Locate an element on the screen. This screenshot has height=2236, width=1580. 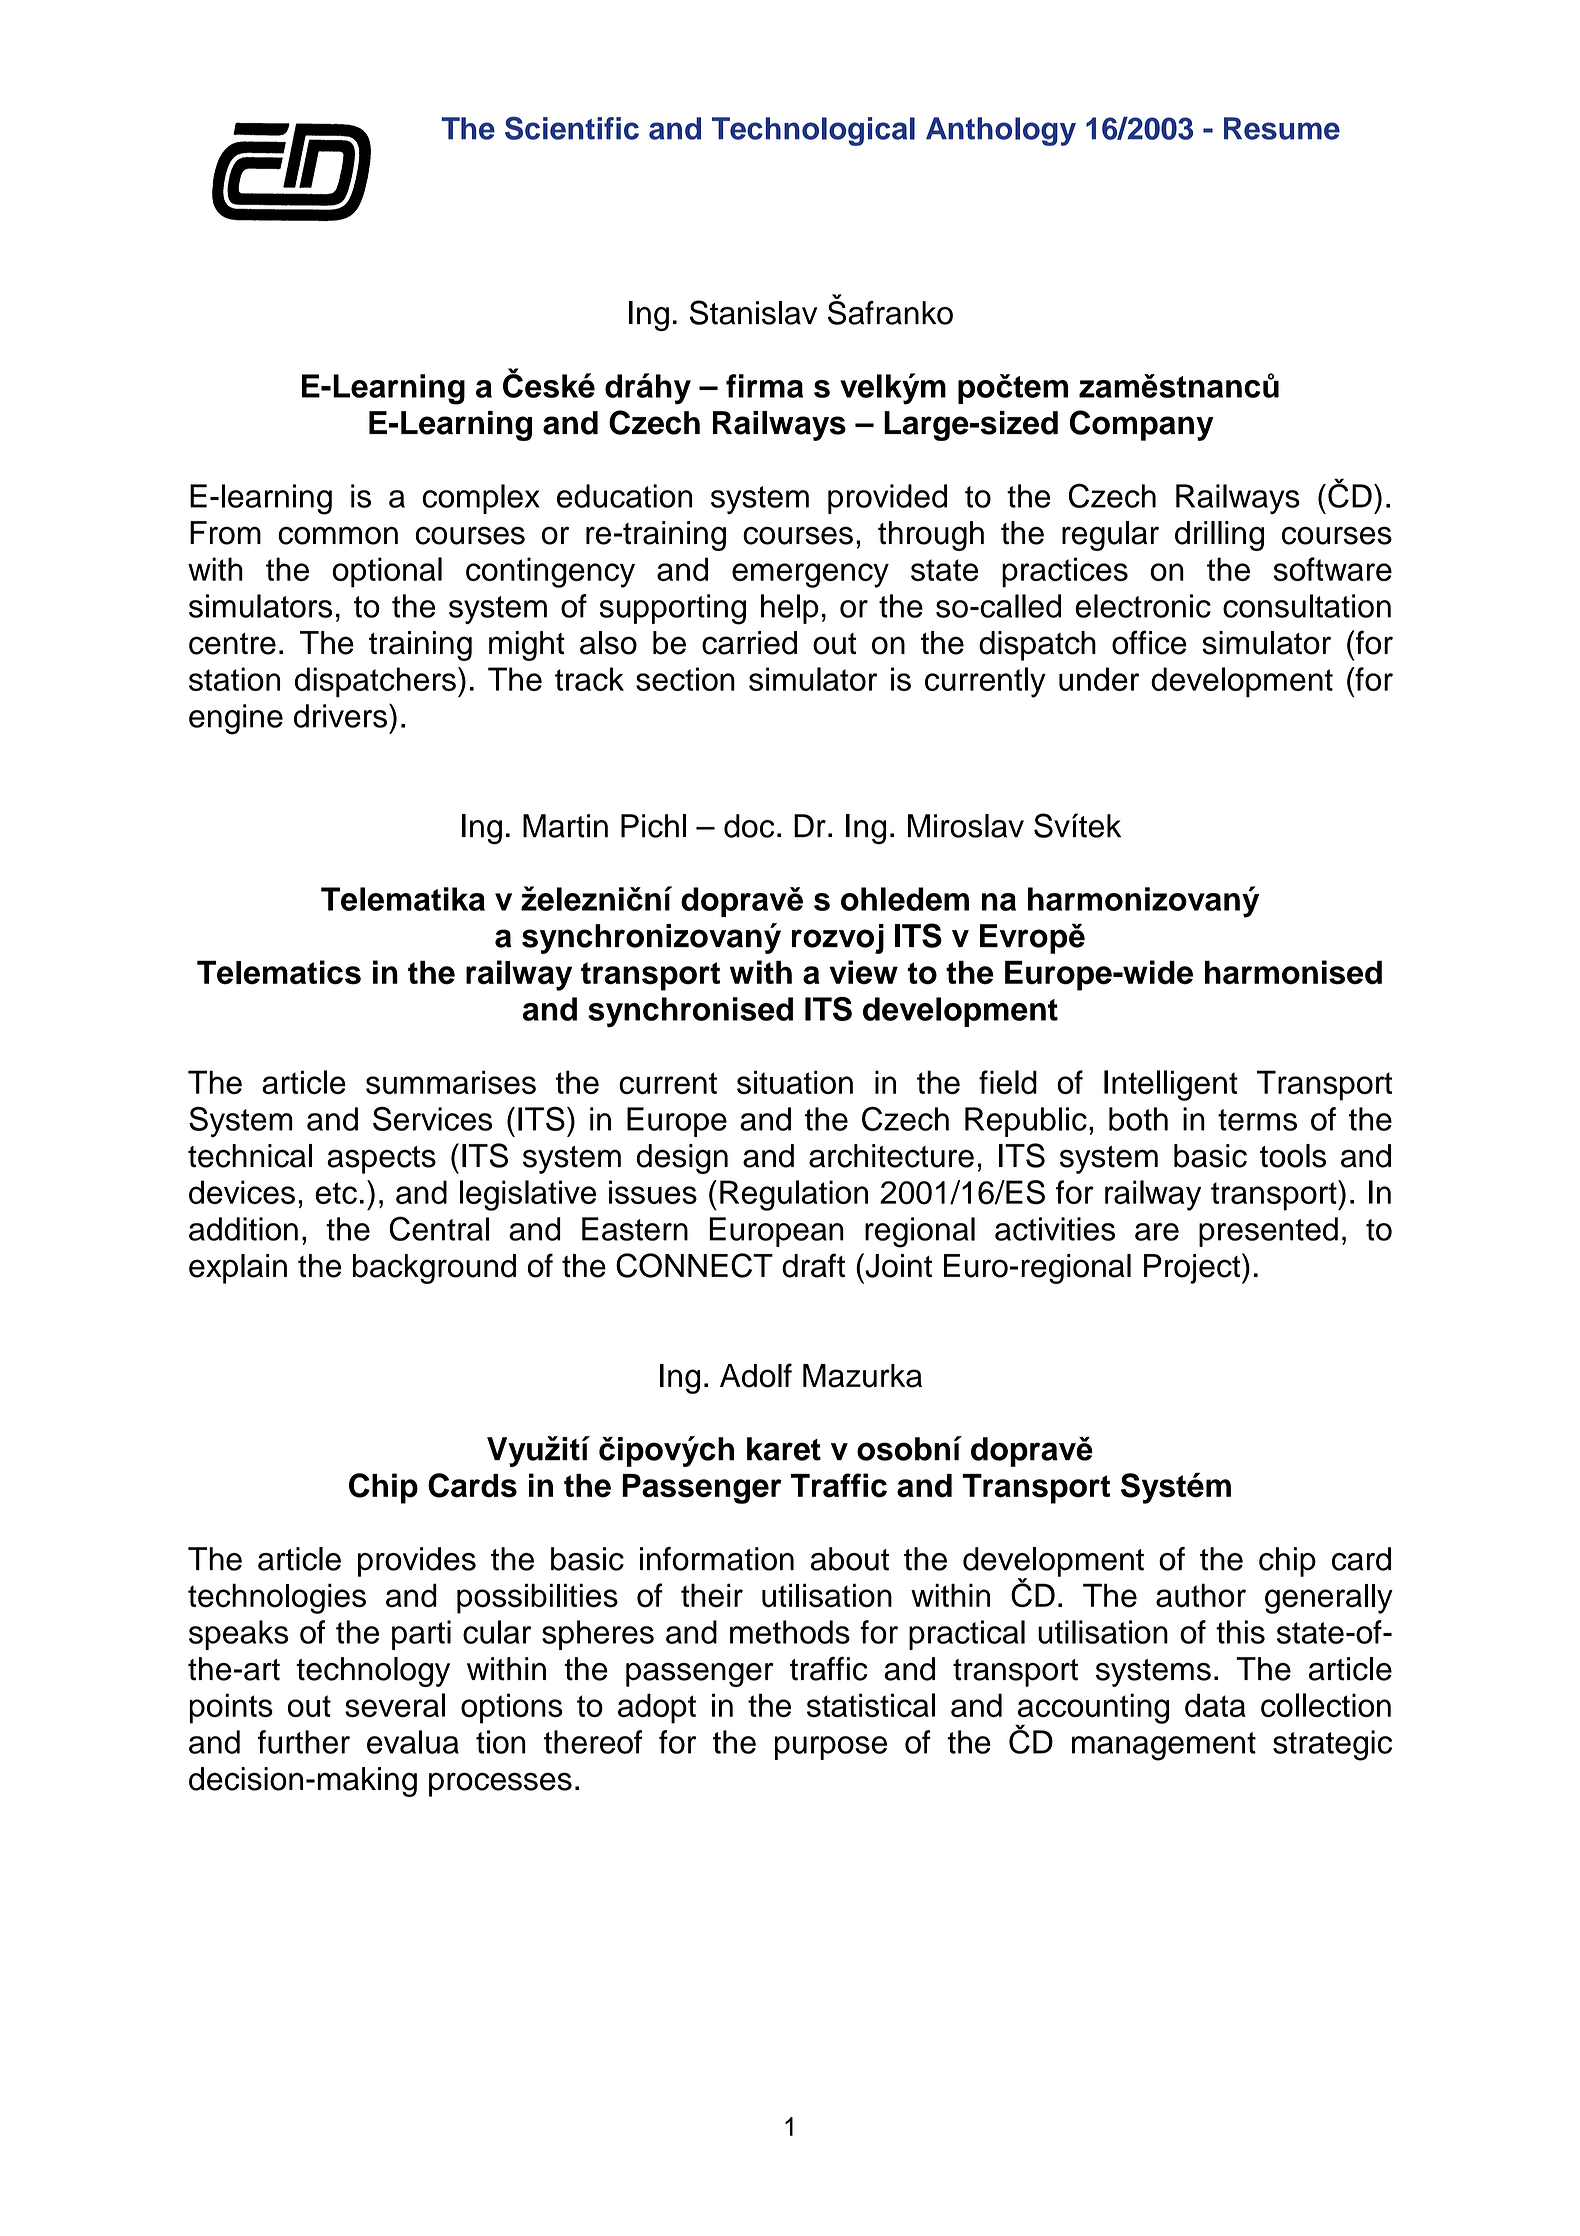
Resume is located at coordinates (1282, 128).
